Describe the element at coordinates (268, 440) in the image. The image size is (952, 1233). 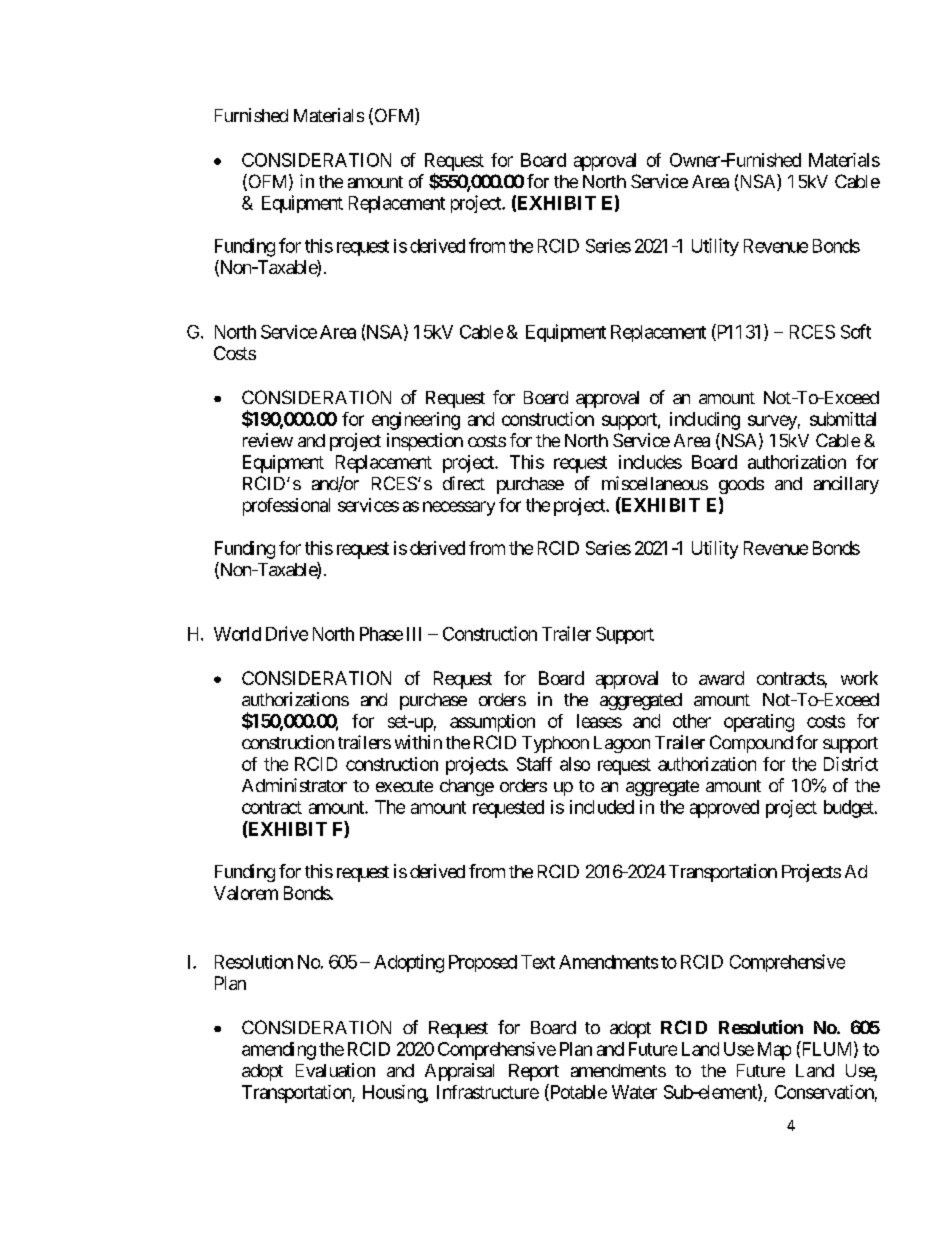
I see `review` at that location.
